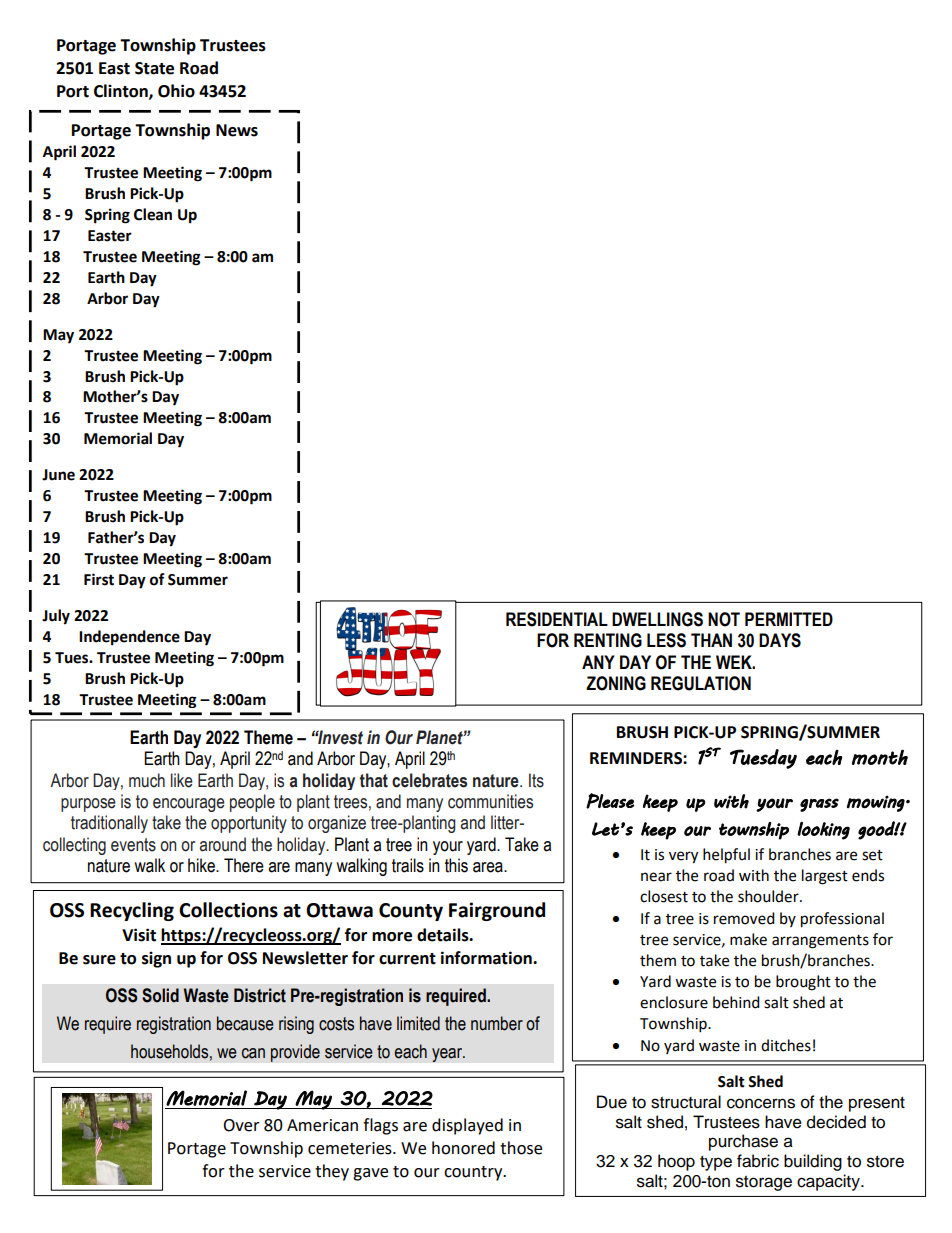 The width and height of the page is (952, 1233). What do you see at coordinates (724, 619) in the page?
I see `NOT` at bounding box center [724, 619].
